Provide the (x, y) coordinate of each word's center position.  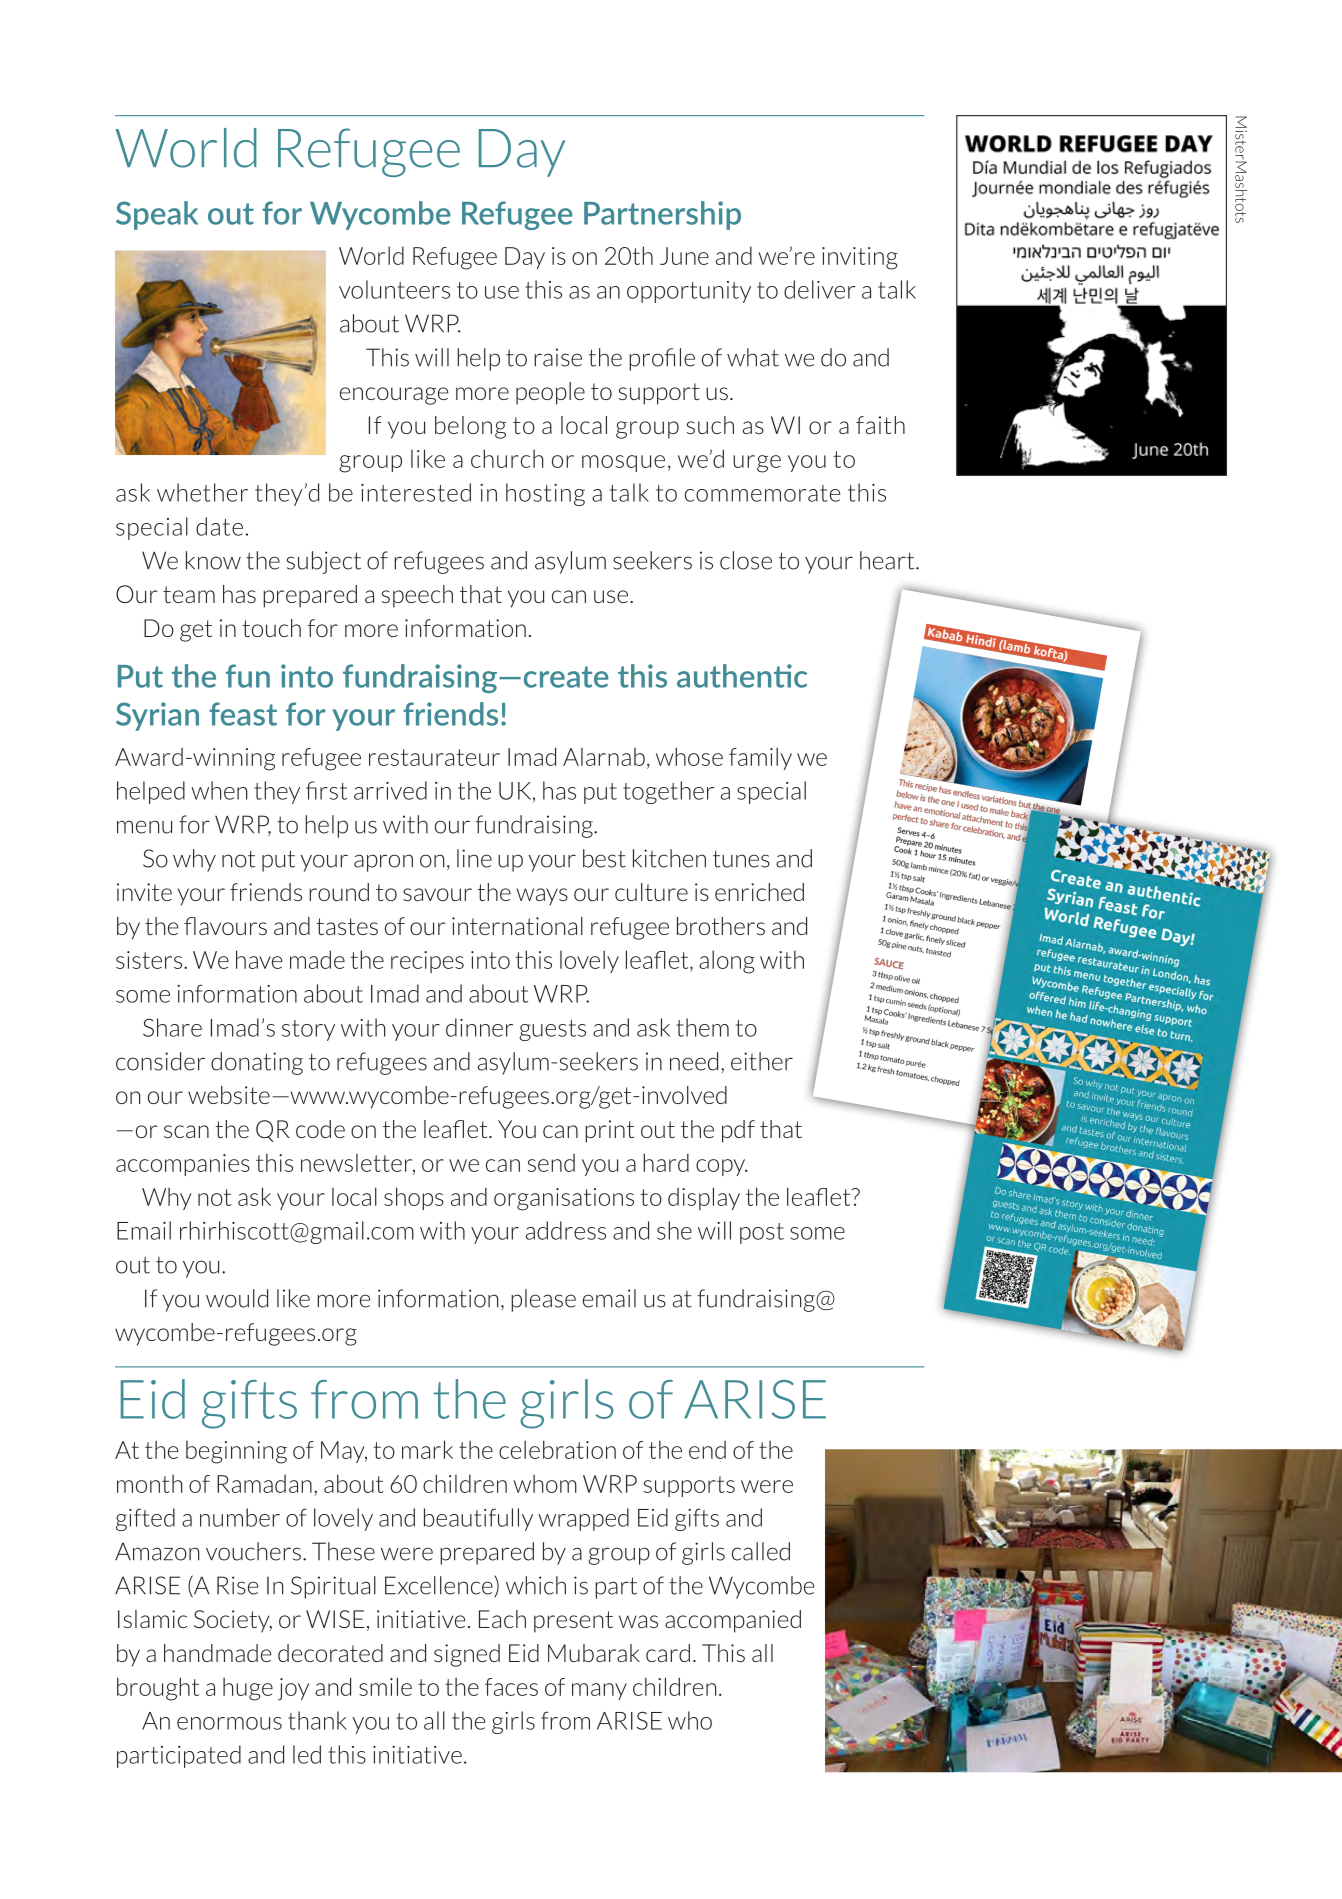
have (259, 959)
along (727, 962)
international (517, 926)
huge (248, 1689)
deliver (819, 289)
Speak (157, 215)
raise (558, 357)
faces (511, 1687)
